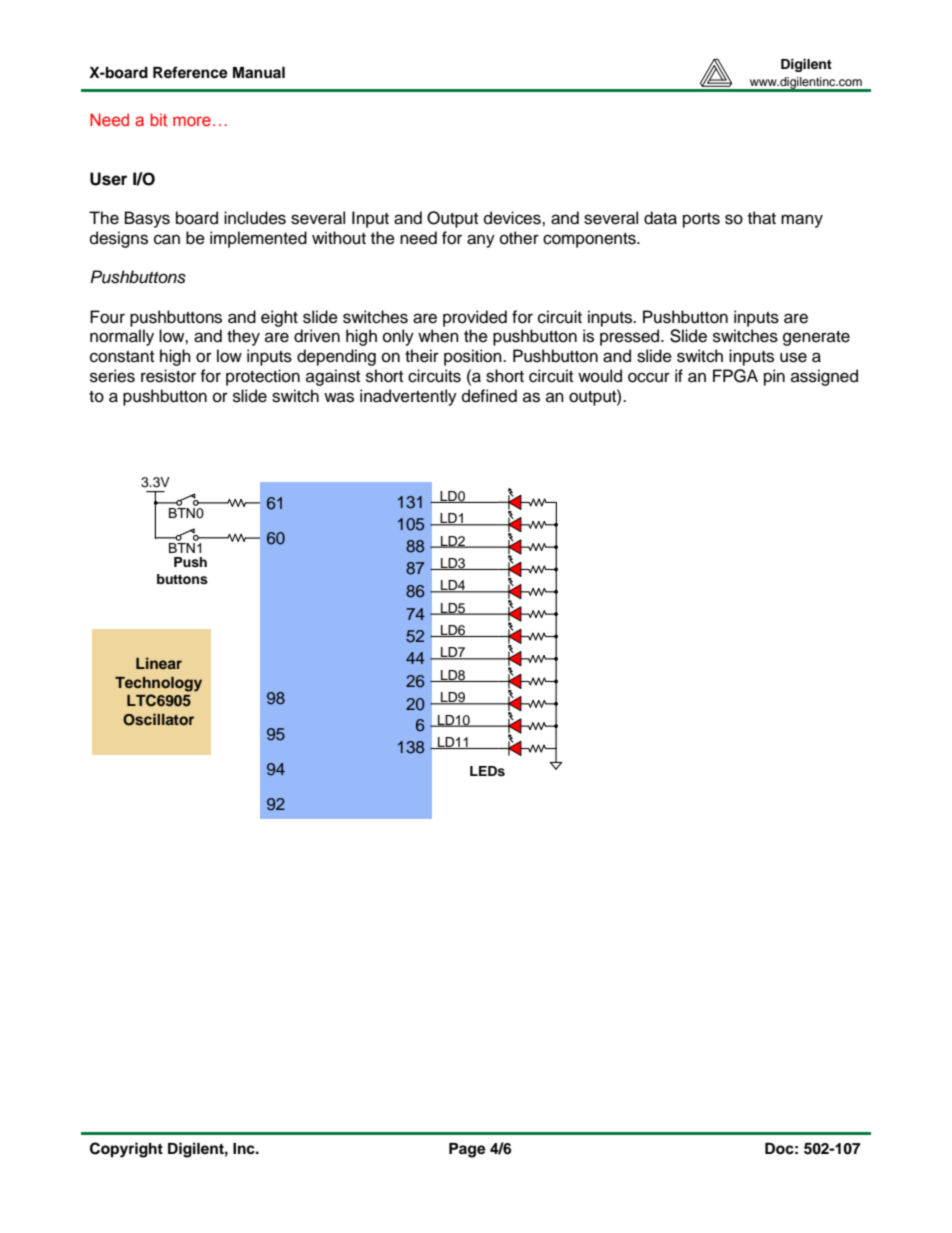  I want to click on devices, so click(513, 218).
